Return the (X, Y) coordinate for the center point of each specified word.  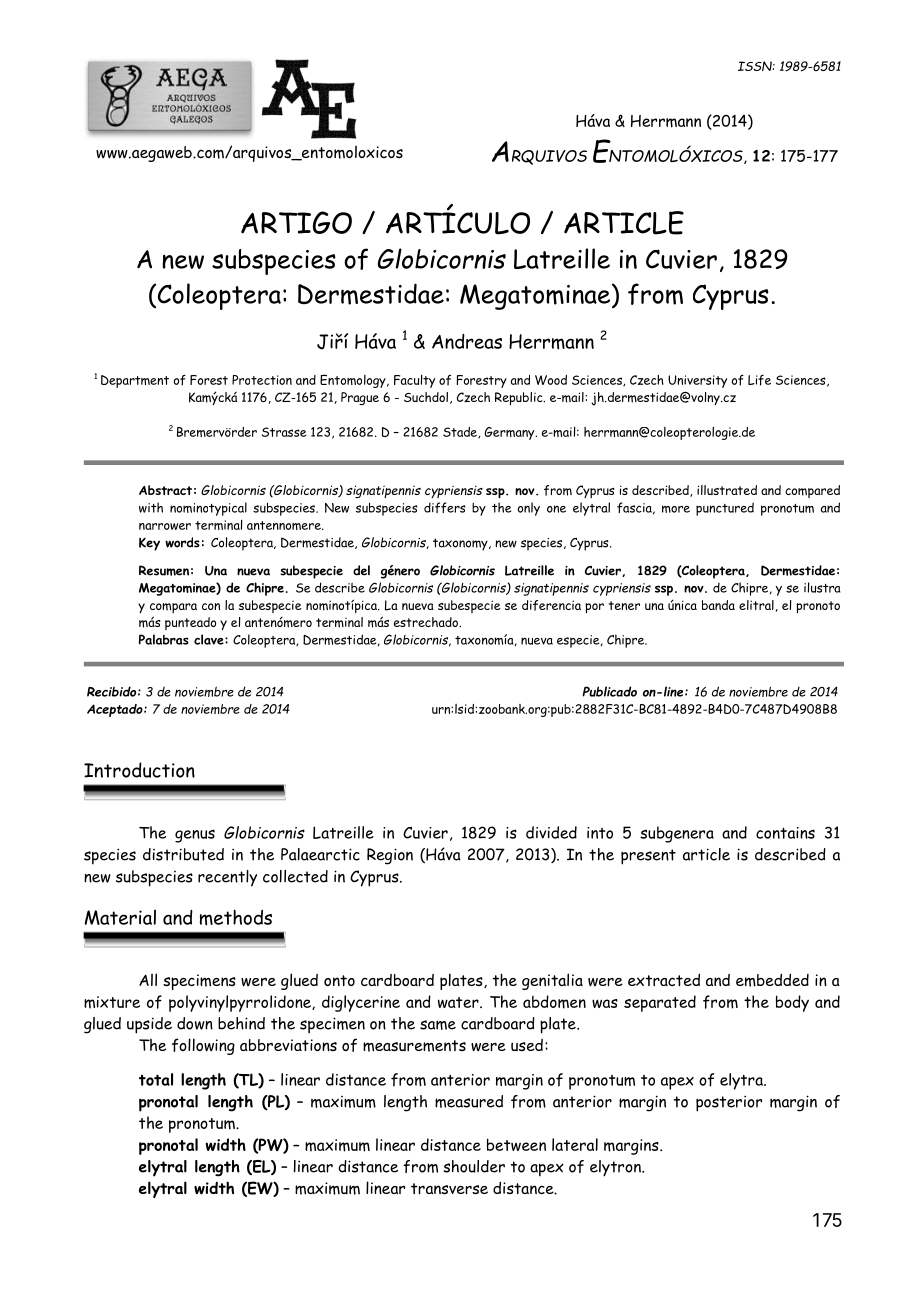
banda (718, 605)
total (156, 1079)
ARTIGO (296, 222)
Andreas (467, 341)
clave (210, 639)
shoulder (474, 1166)
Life (759, 380)
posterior (729, 1103)
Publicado (609, 691)
